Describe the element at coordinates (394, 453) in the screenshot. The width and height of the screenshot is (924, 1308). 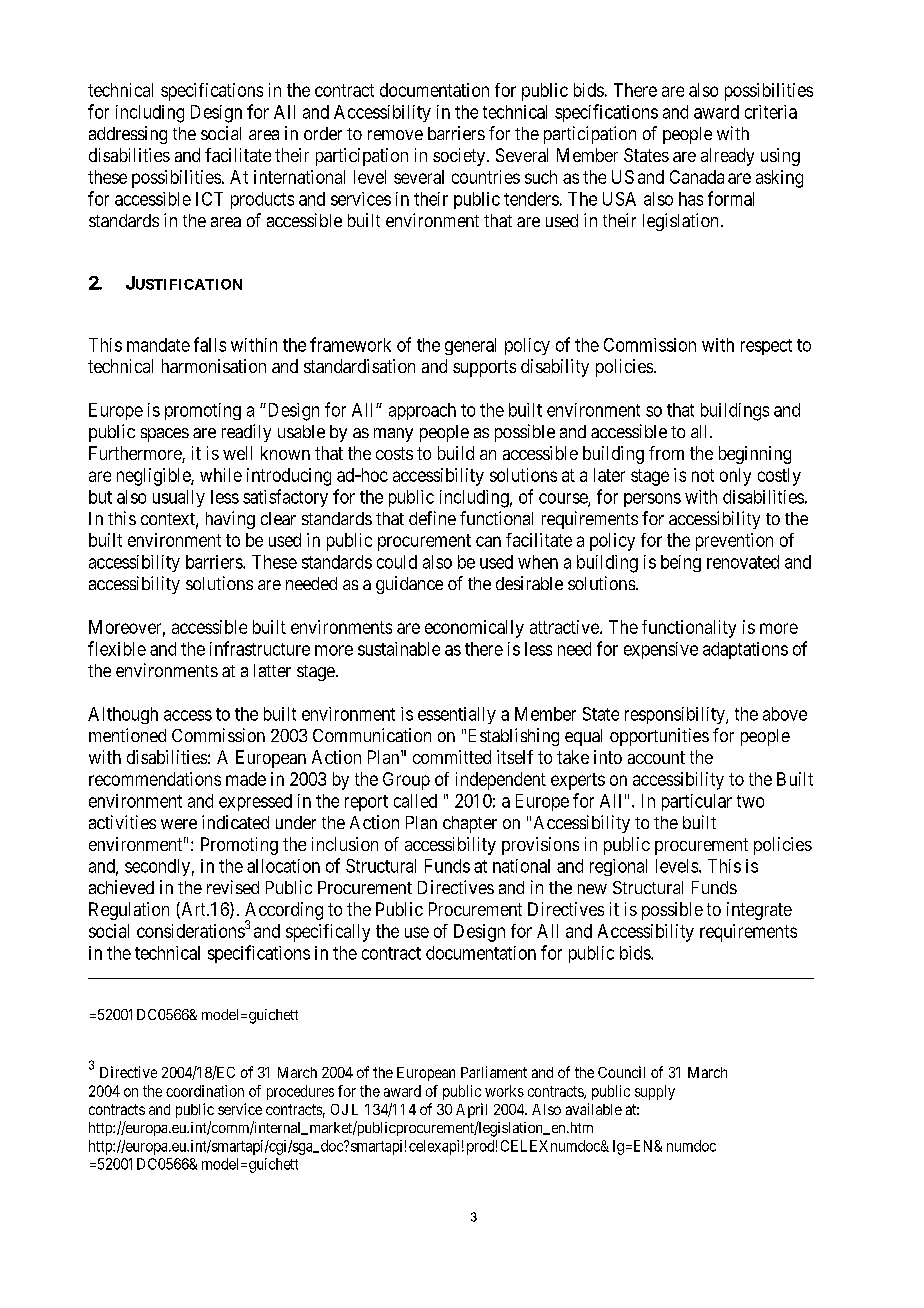
I see `costs` at that location.
